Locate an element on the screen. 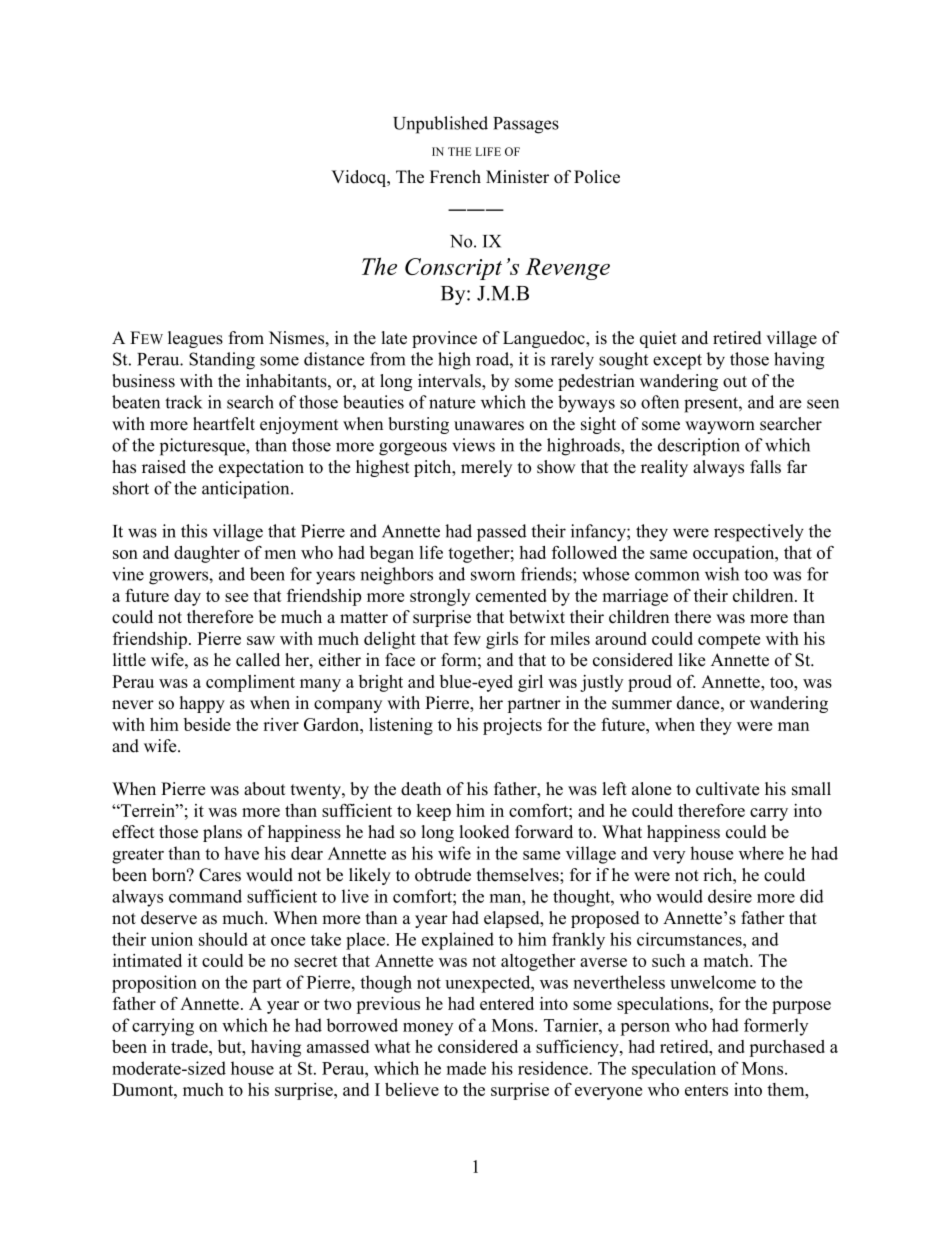 This screenshot has height=1233, width=952. Standing is located at coordinates (222, 361).
